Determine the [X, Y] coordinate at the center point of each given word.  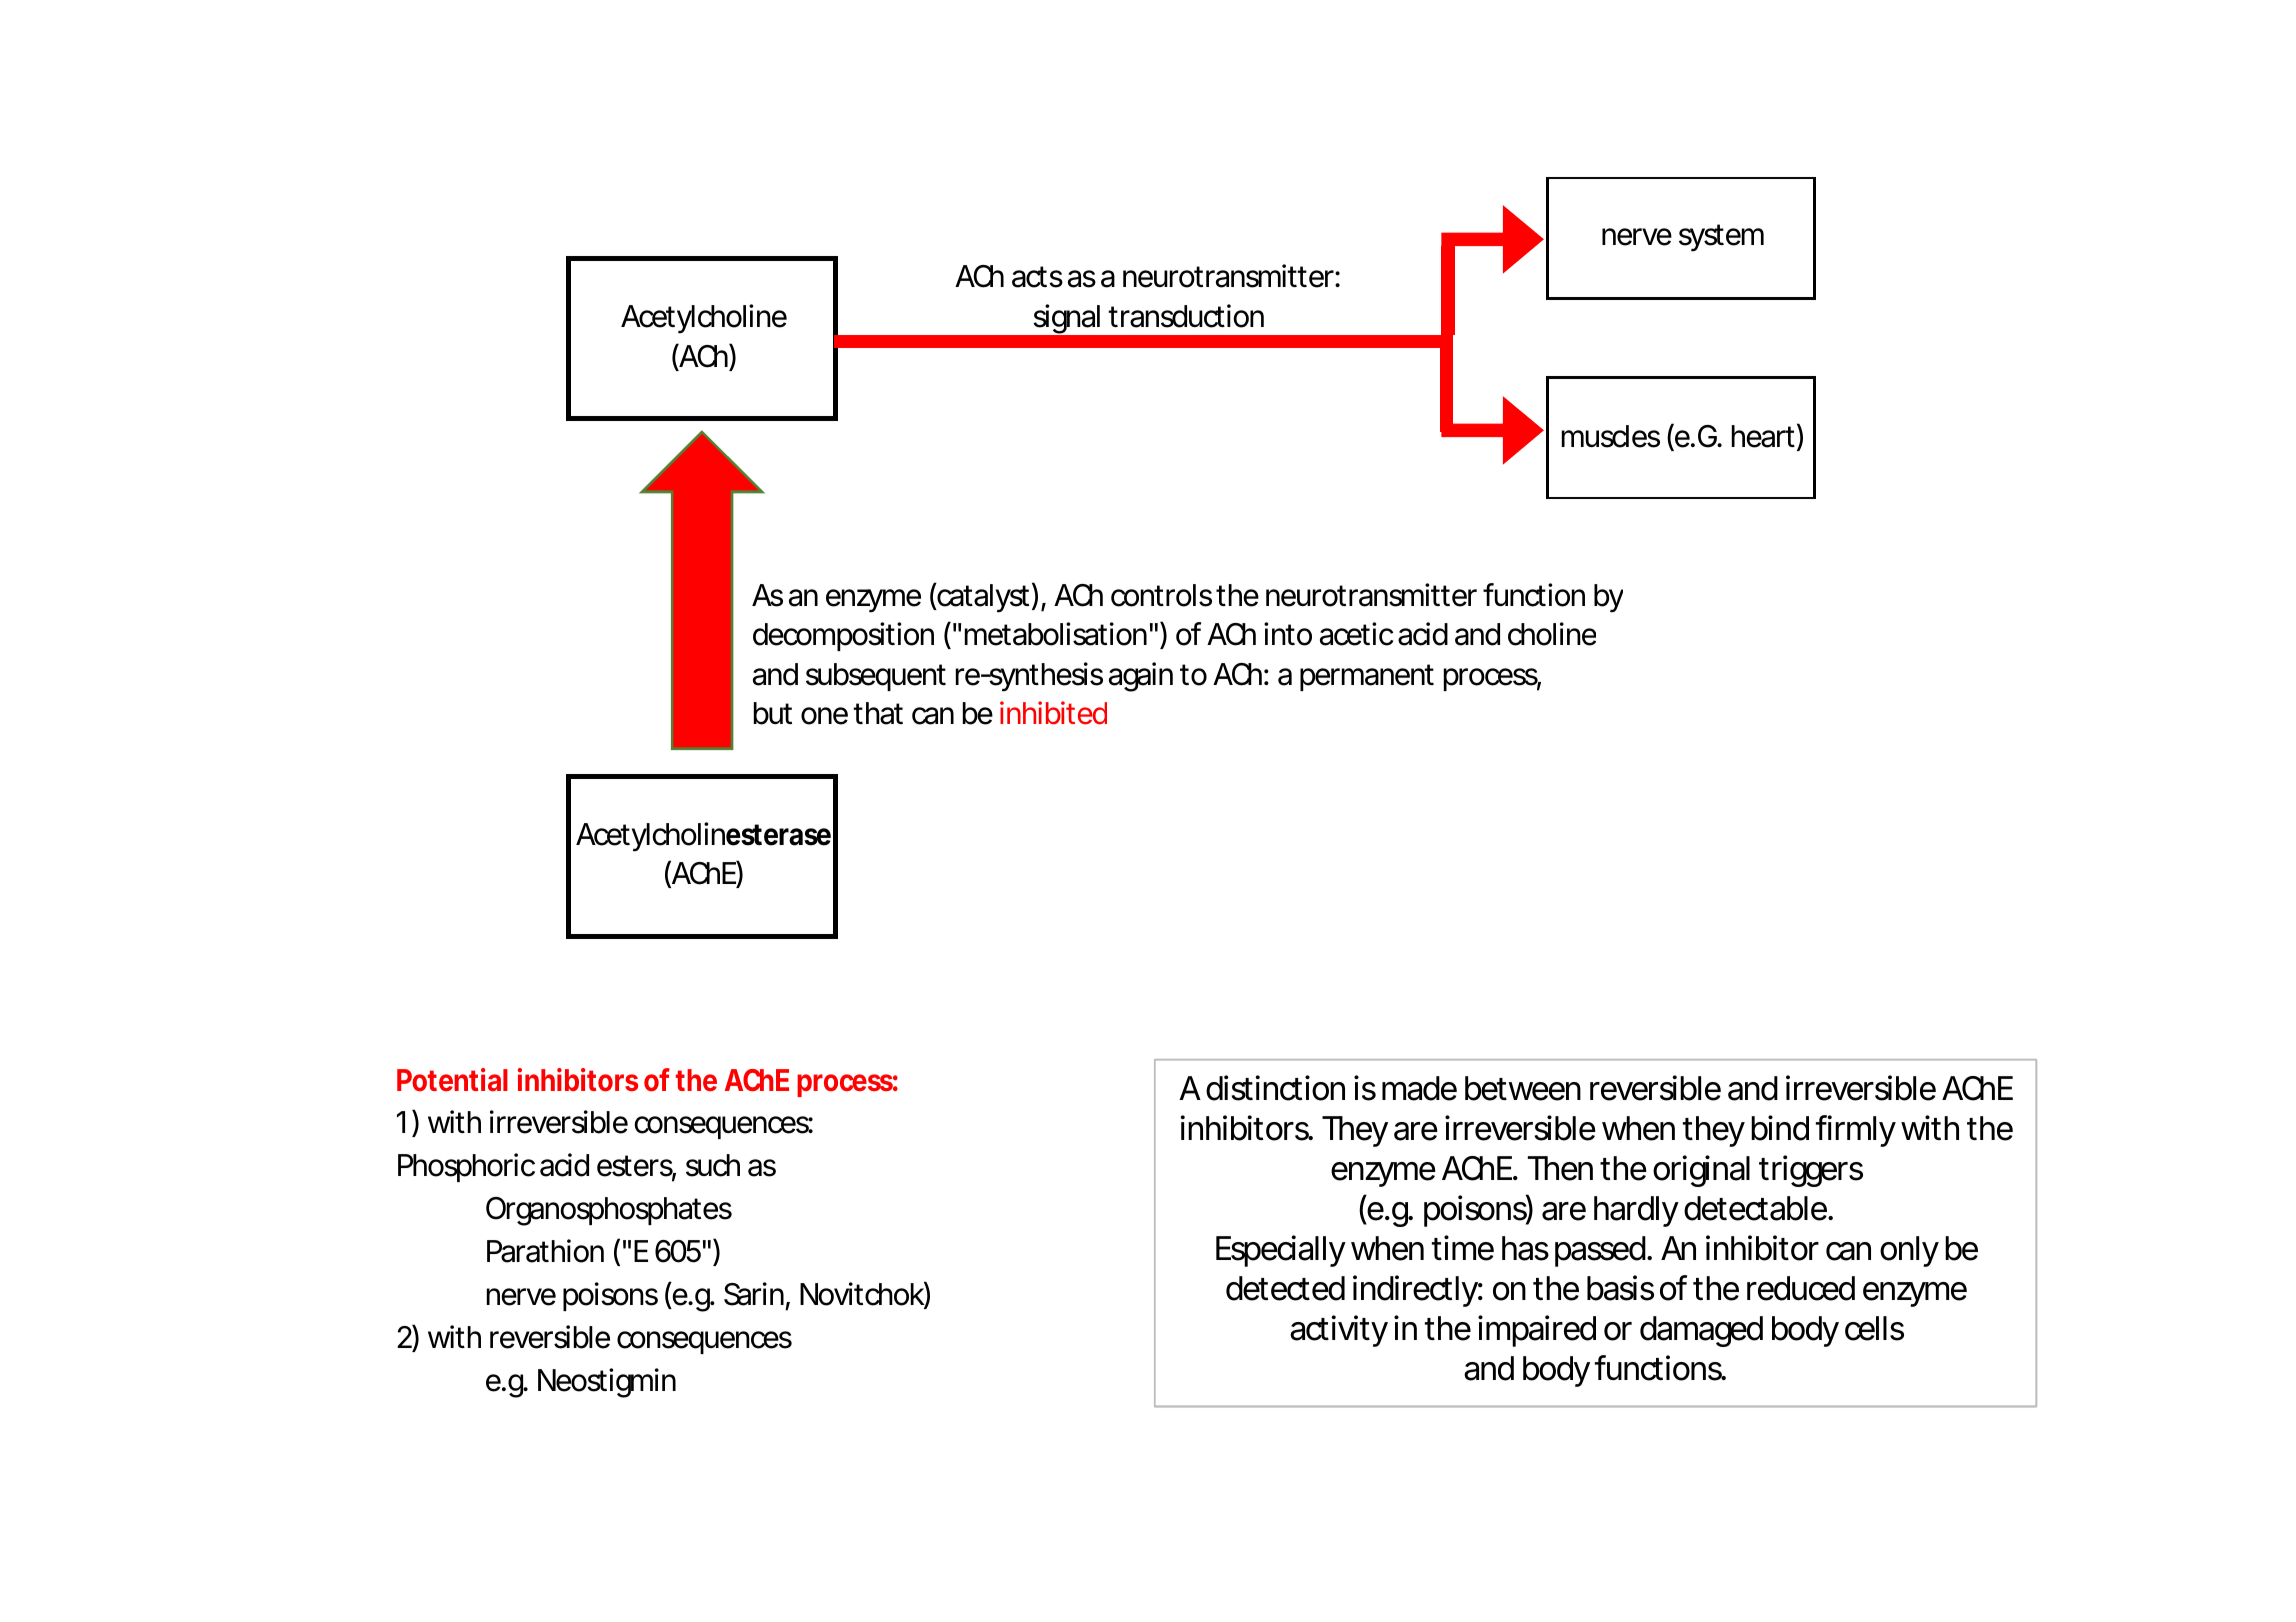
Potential [452, 1080]
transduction [1186, 316]
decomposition [843, 636]
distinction [1275, 1088]
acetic [1356, 634]
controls [1161, 595]
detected [1285, 1288]
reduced [1801, 1288]
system [1721, 238]
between [1523, 1088]
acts [1037, 277]
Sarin [754, 1294]
